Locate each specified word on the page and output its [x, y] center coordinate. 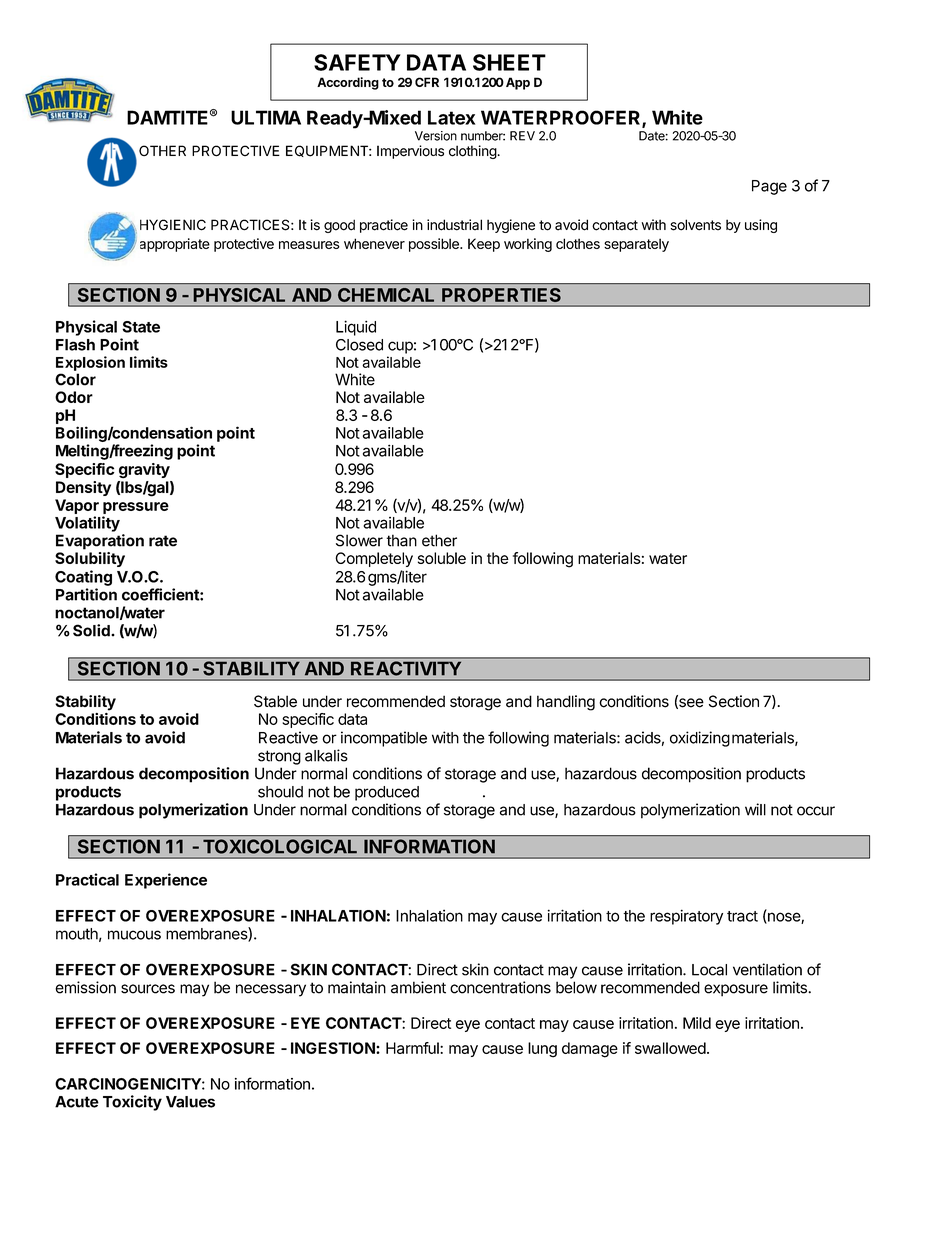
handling [566, 703]
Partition [86, 594]
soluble [442, 558]
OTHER [162, 150]
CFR [427, 82]
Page [769, 187]
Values [190, 1102]
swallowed [670, 1048]
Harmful [413, 1048]
